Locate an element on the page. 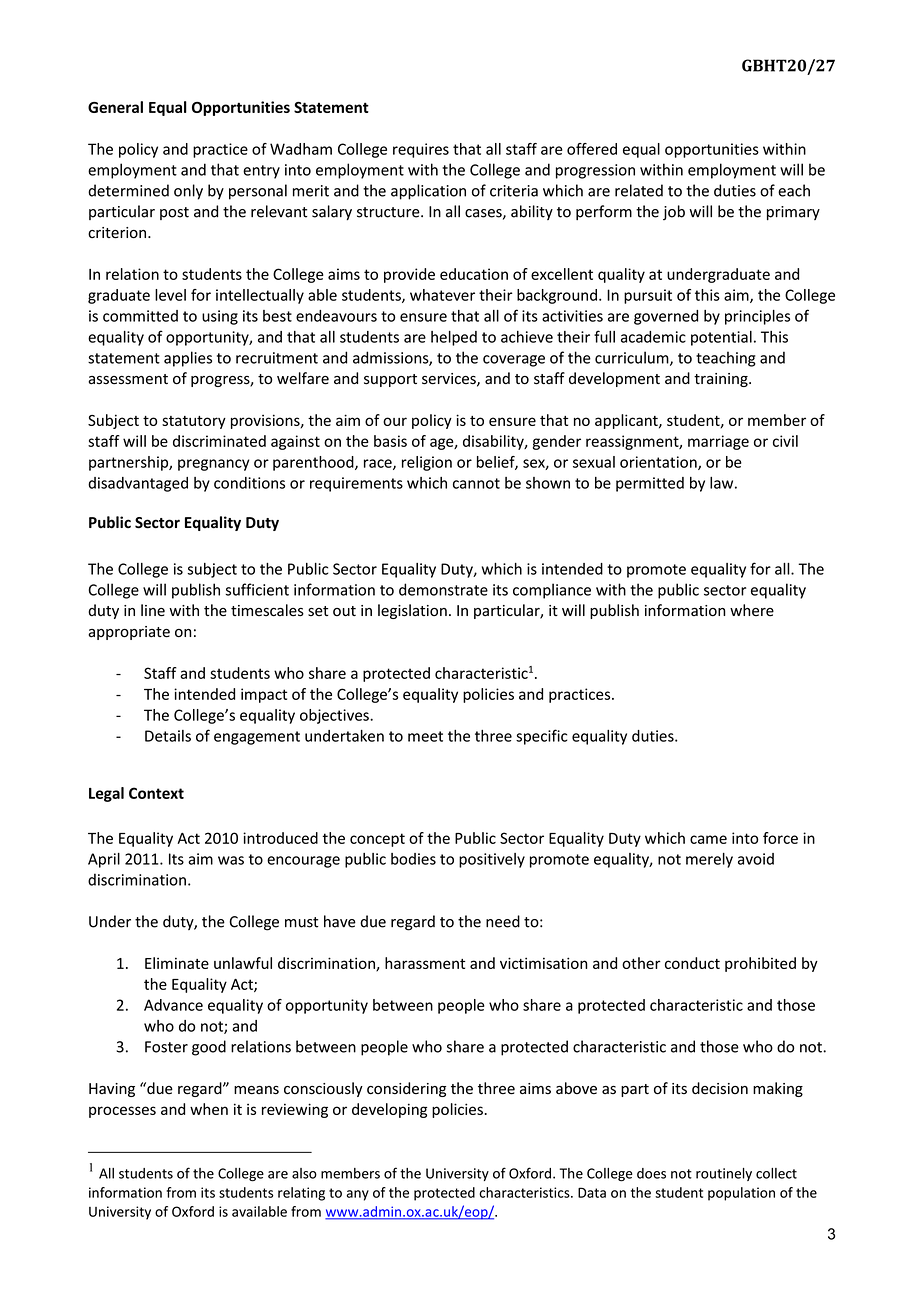 The image size is (924, 1309). related is located at coordinates (639, 190).
